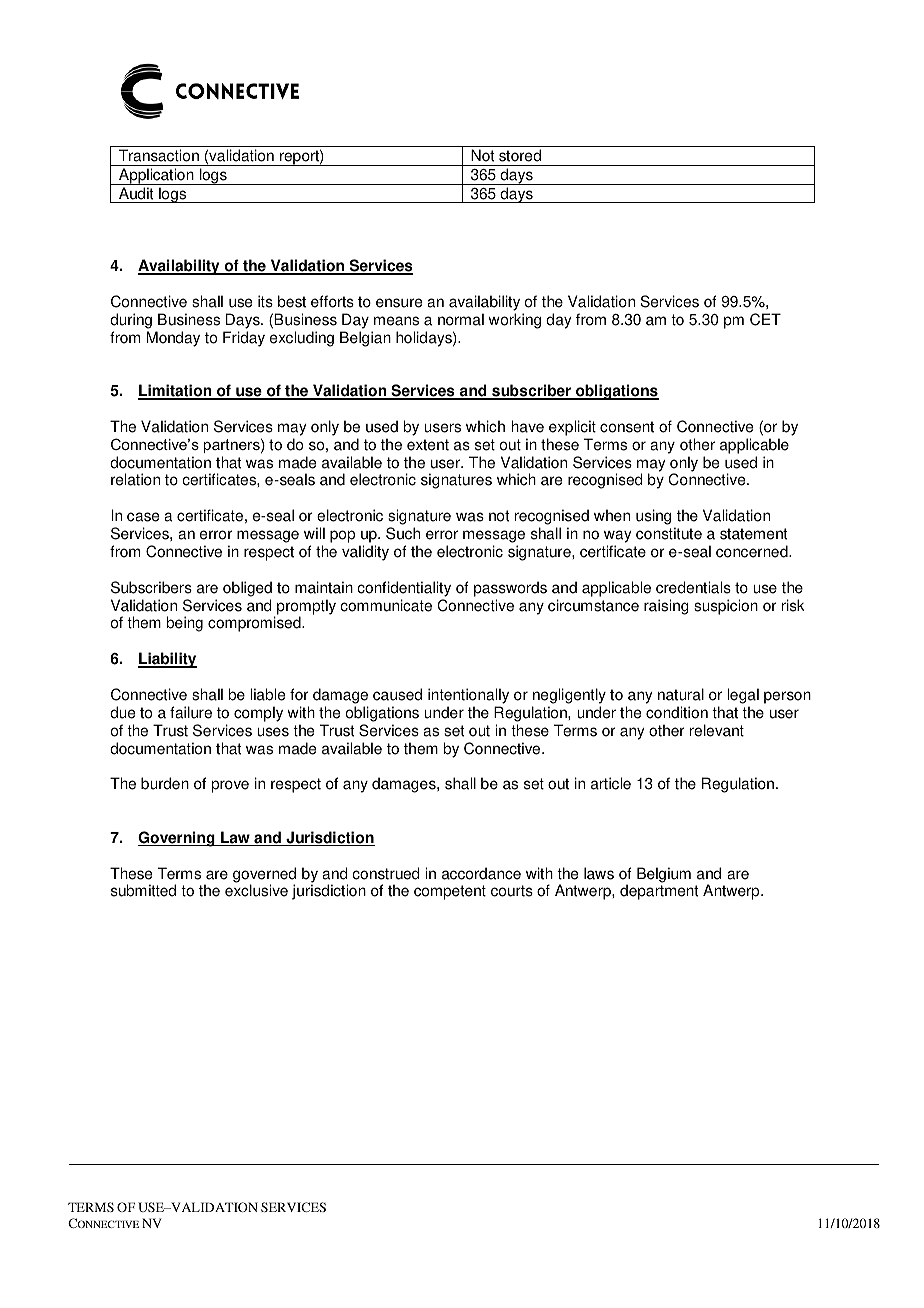  Describe the element at coordinates (461, 319) in the image. I see `normal` at that location.
